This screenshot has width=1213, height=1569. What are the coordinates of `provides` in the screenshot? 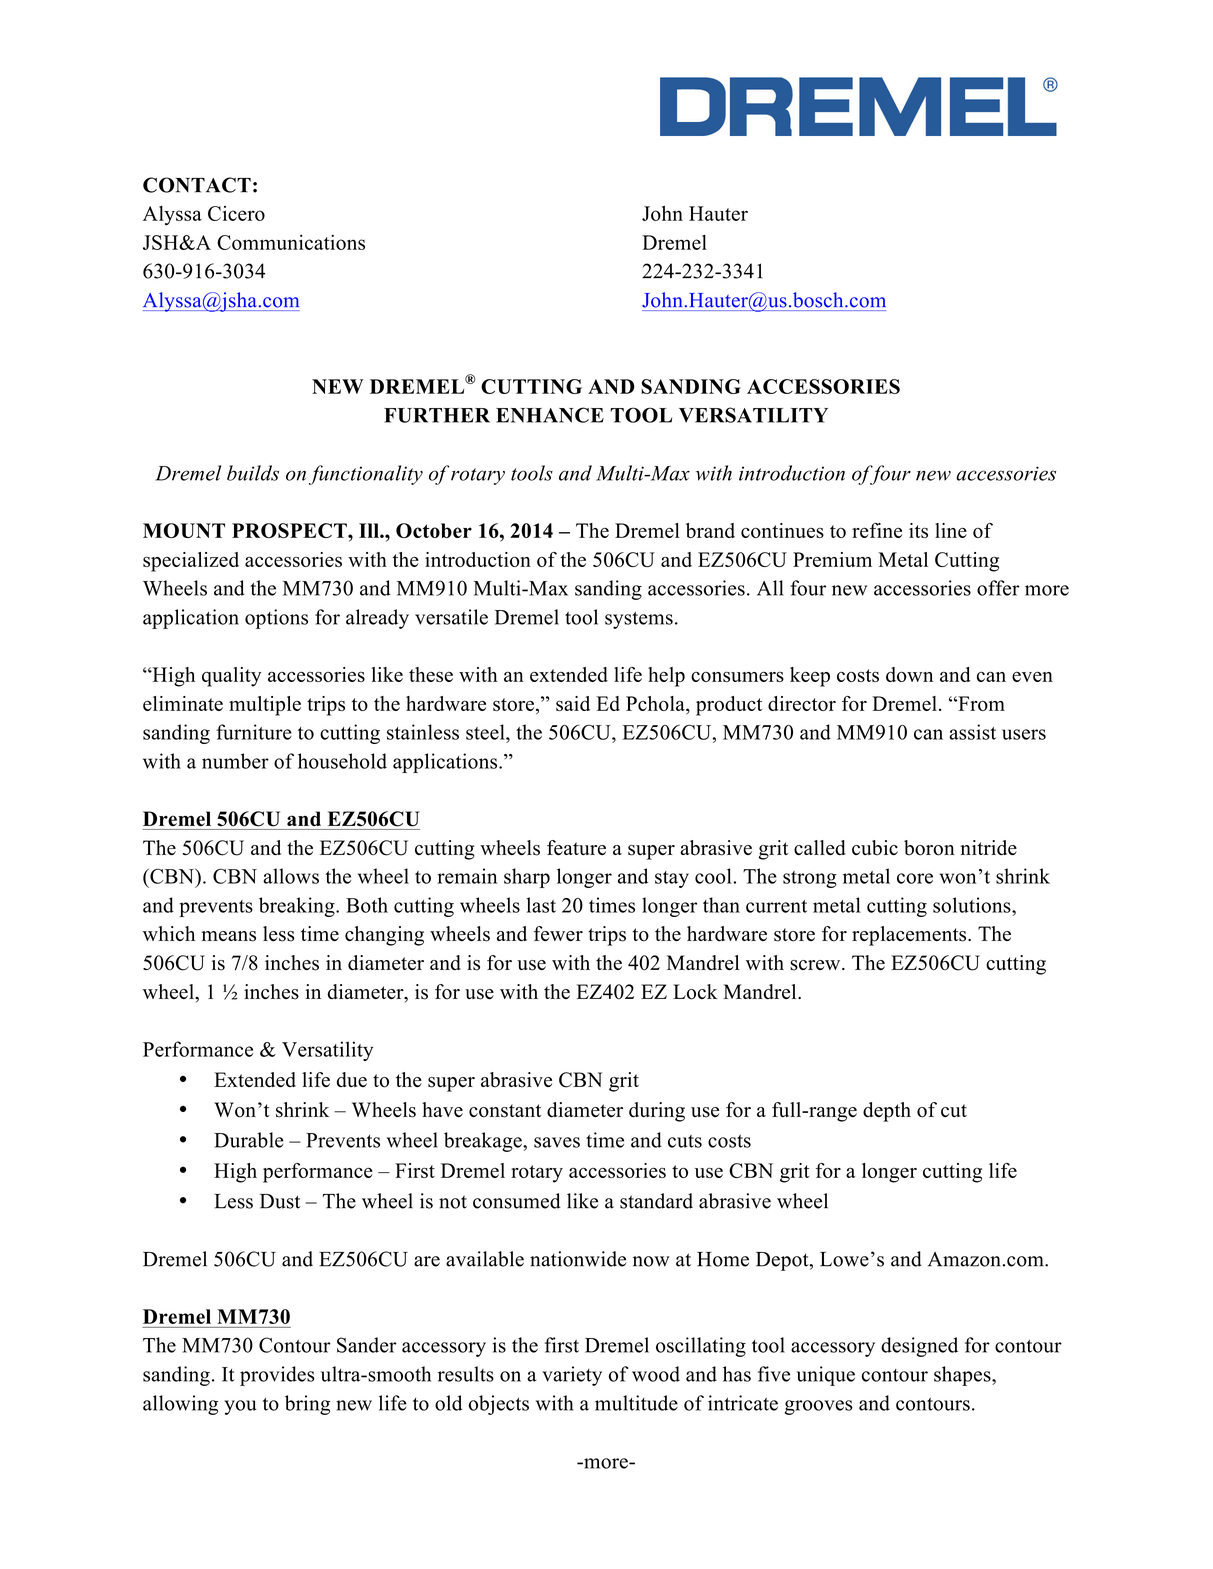 It's located at (277, 1376).
